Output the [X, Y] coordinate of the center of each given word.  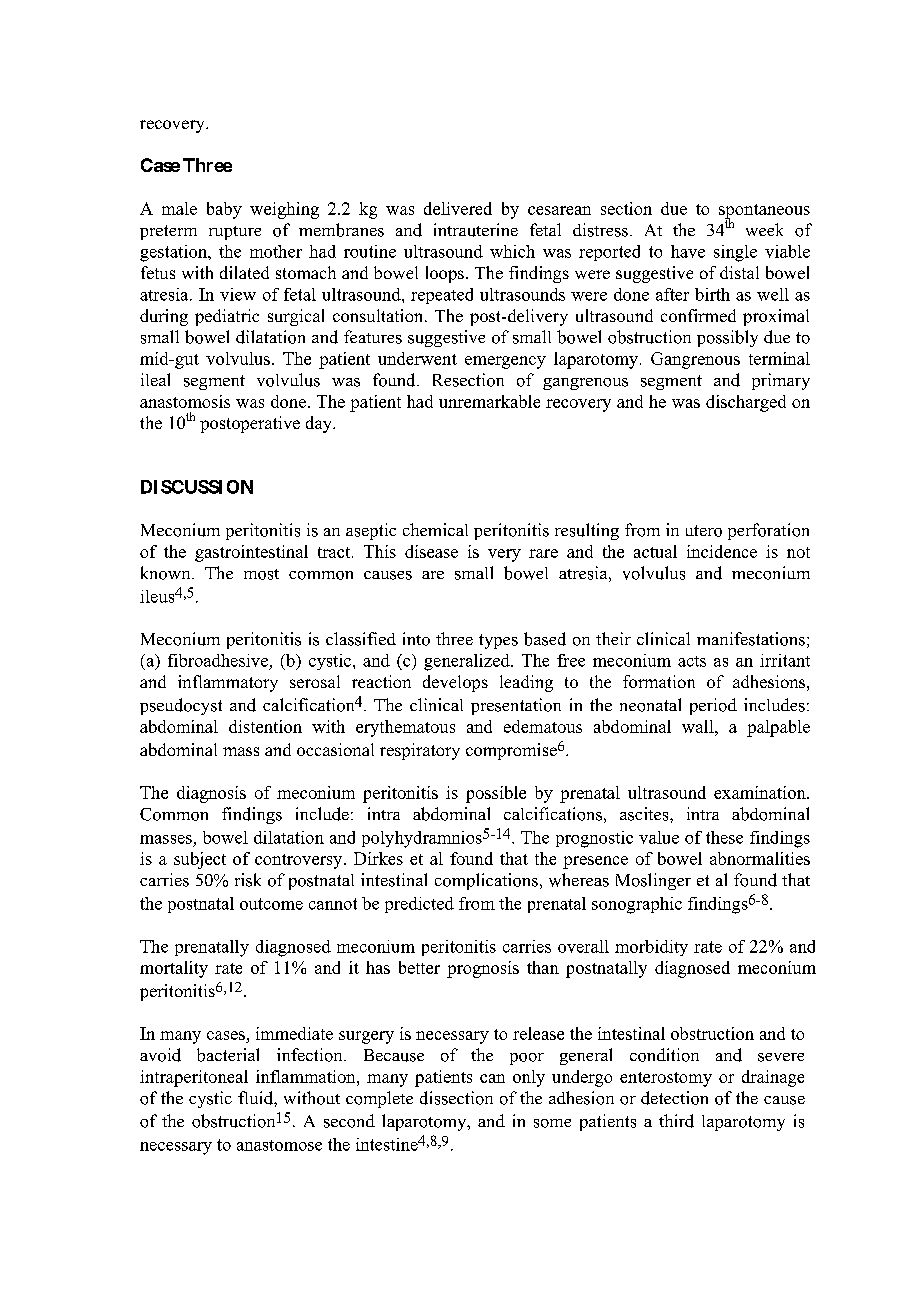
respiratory [420, 751]
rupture [235, 233]
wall [699, 726]
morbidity [651, 948]
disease [431, 551]
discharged [746, 403]
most [261, 574]
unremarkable [489, 401]
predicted [419, 905]
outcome [271, 904]
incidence [722, 551]
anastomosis [185, 401]
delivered [458, 208]
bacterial [228, 1055]
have [688, 251]
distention [265, 726]
